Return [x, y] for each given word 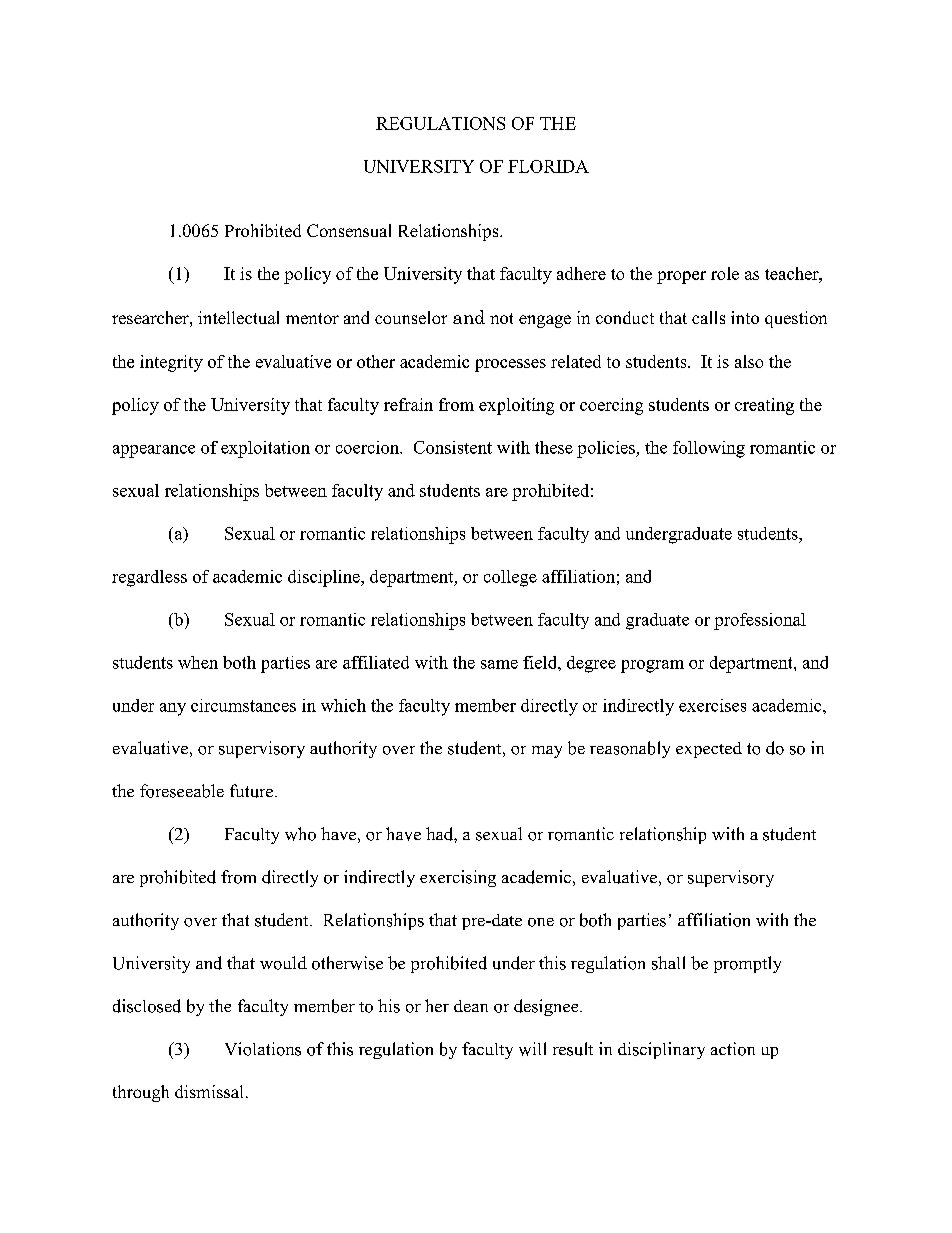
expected [709, 750]
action [733, 1049]
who [300, 834]
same [499, 664]
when [198, 662]
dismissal [209, 1091]
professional [760, 621]
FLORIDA [548, 166]
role [725, 273]
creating [764, 406]
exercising [458, 878]
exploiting [516, 406]
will [532, 1049]
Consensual [349, 230]
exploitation [265, 449]
